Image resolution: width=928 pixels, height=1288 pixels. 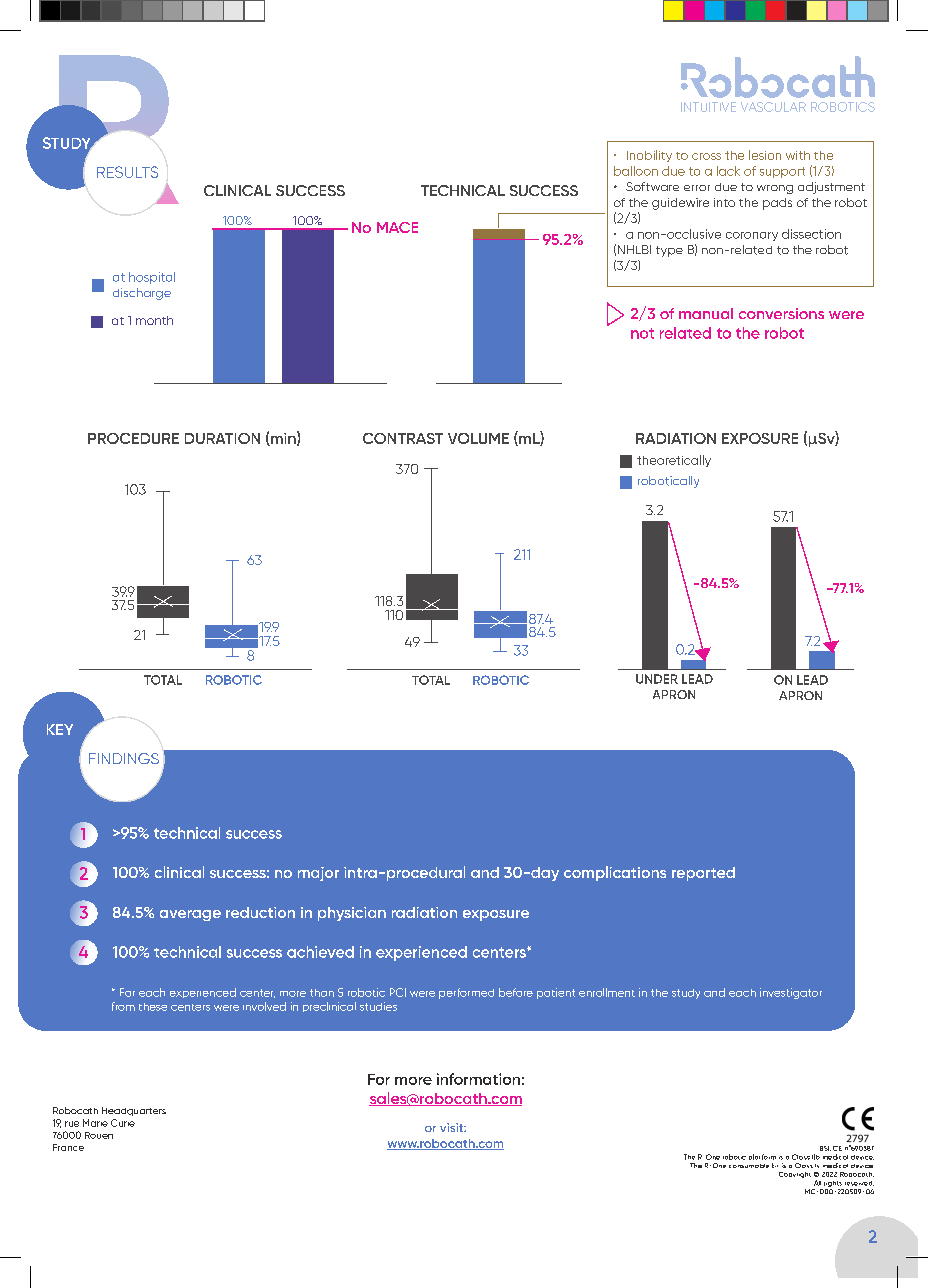 What do you see at coordinates (781, 313) in the page?
I see `conversions` at bounding box center [781, 313].
